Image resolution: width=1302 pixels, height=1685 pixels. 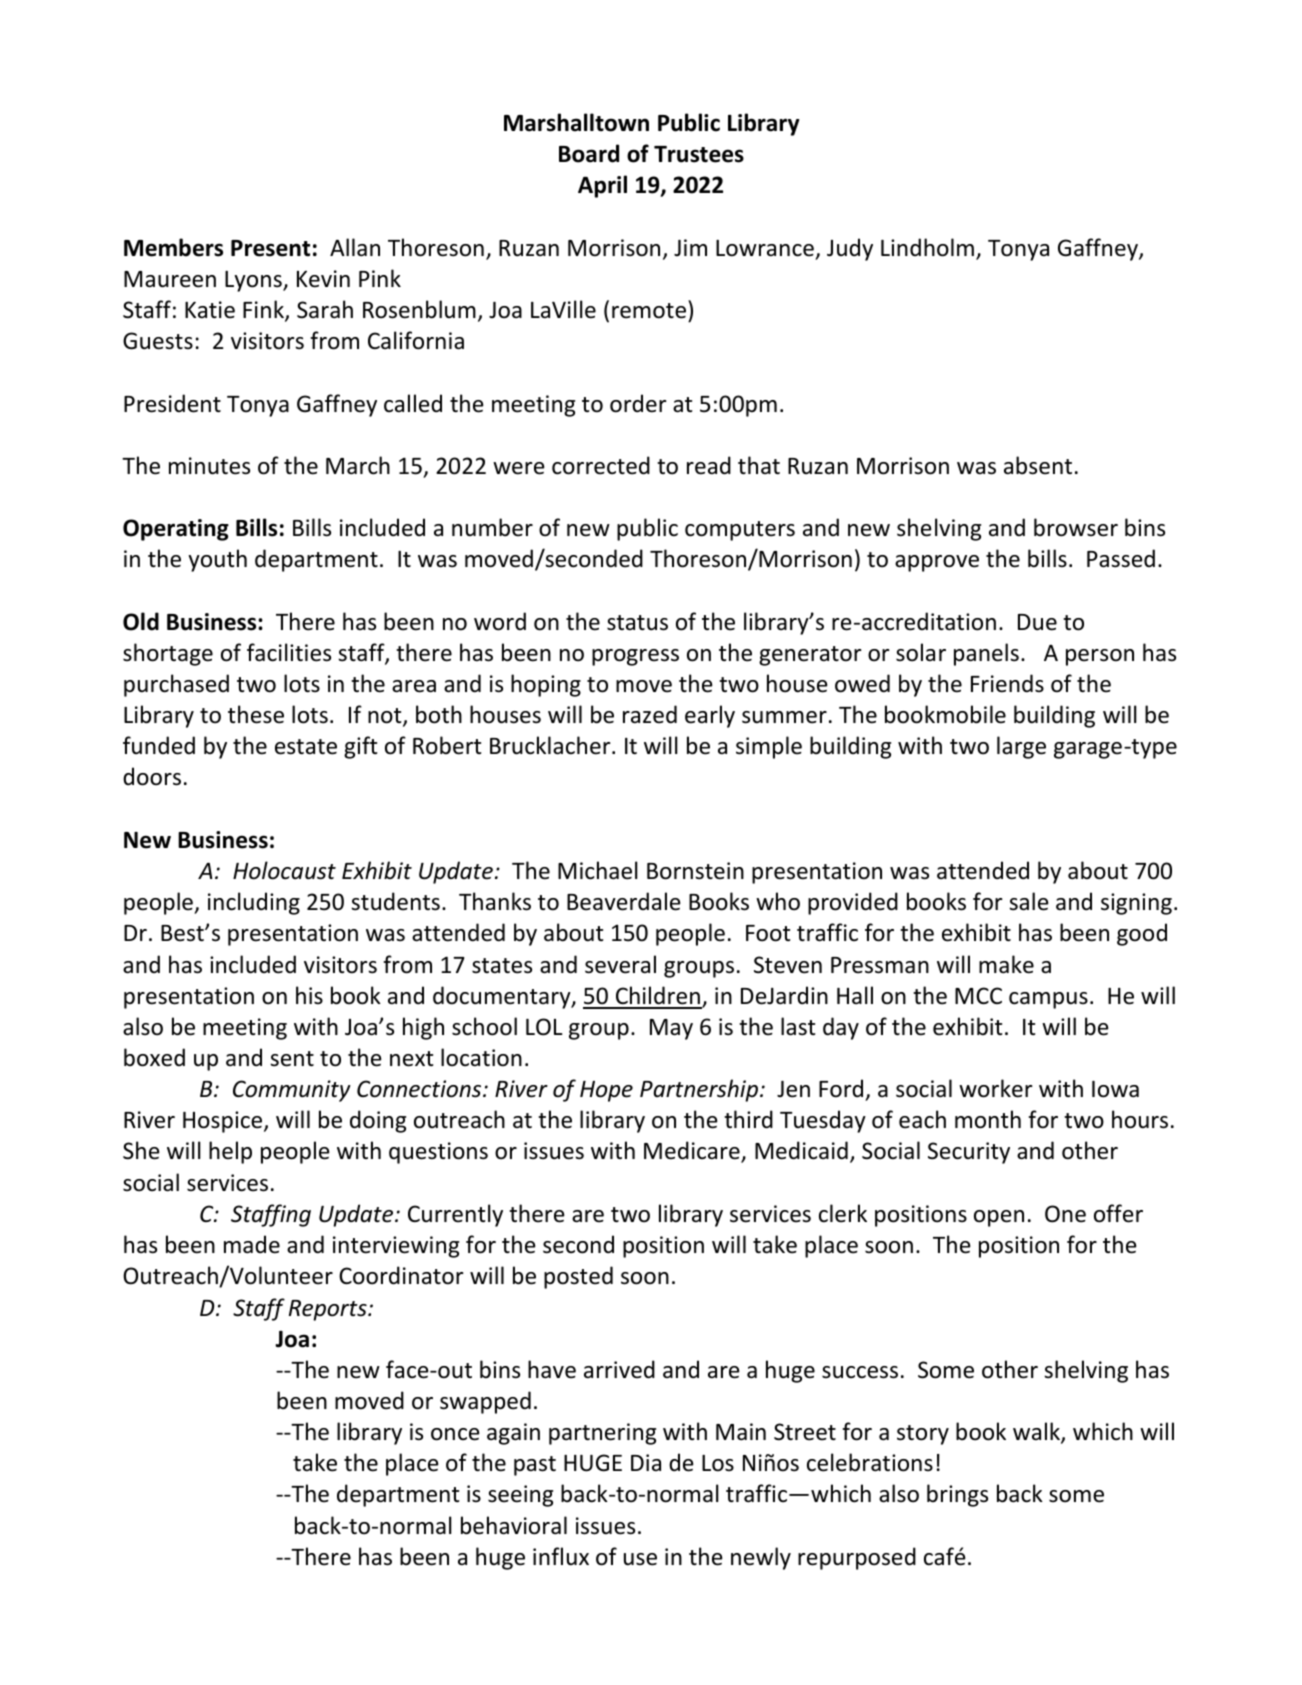 I want to click on April, so click(x=602, y=186).
